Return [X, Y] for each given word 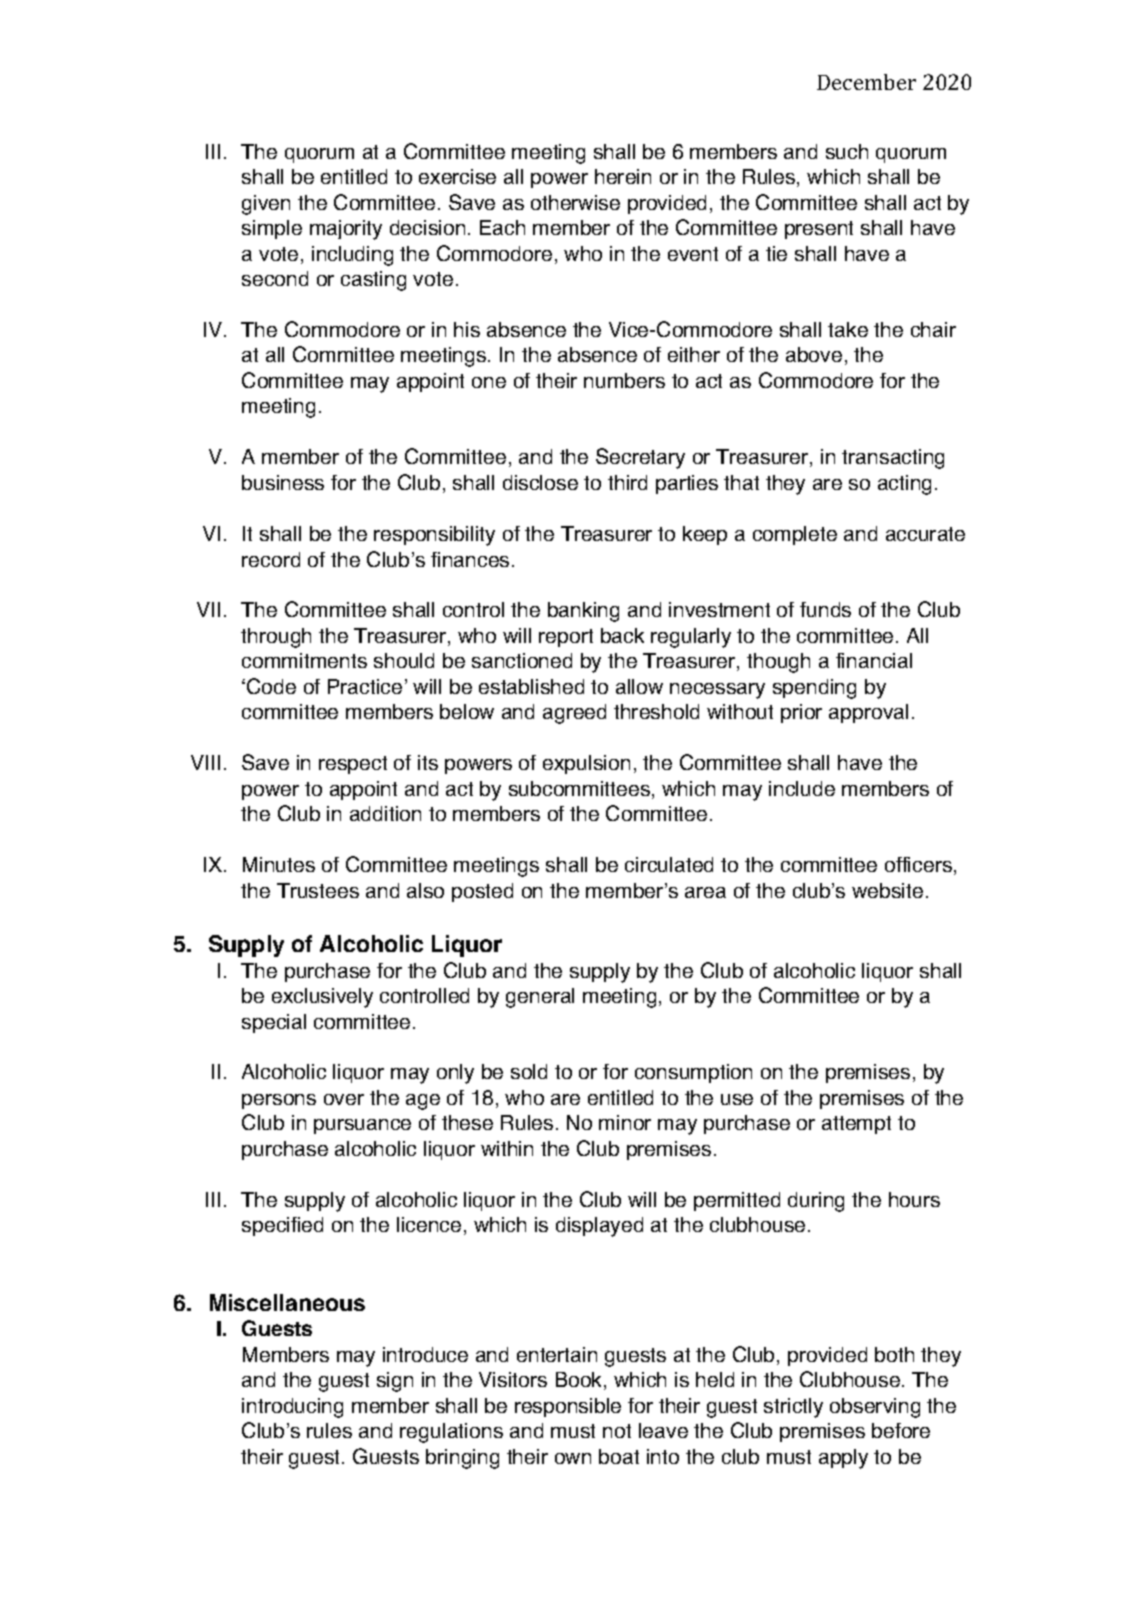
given [266, 205]
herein [623, 176]
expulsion [586, 764]
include [802, 788]
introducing [292, 1408]
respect [353, 765]
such [847, 151]
